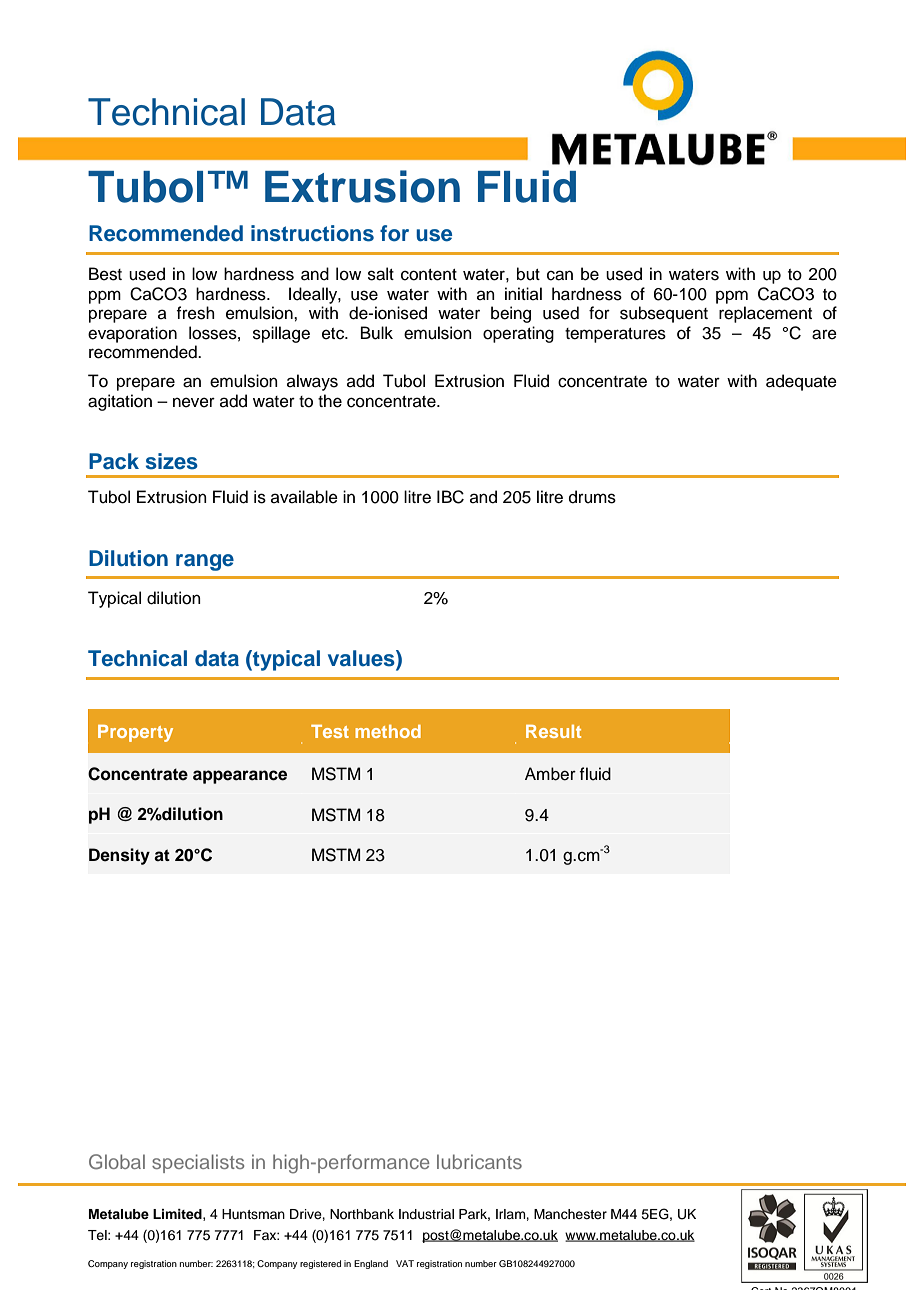  What do you see at coordinates (429, 275) in the screenshot?
I see `content` at bounding box center [429, 275].
